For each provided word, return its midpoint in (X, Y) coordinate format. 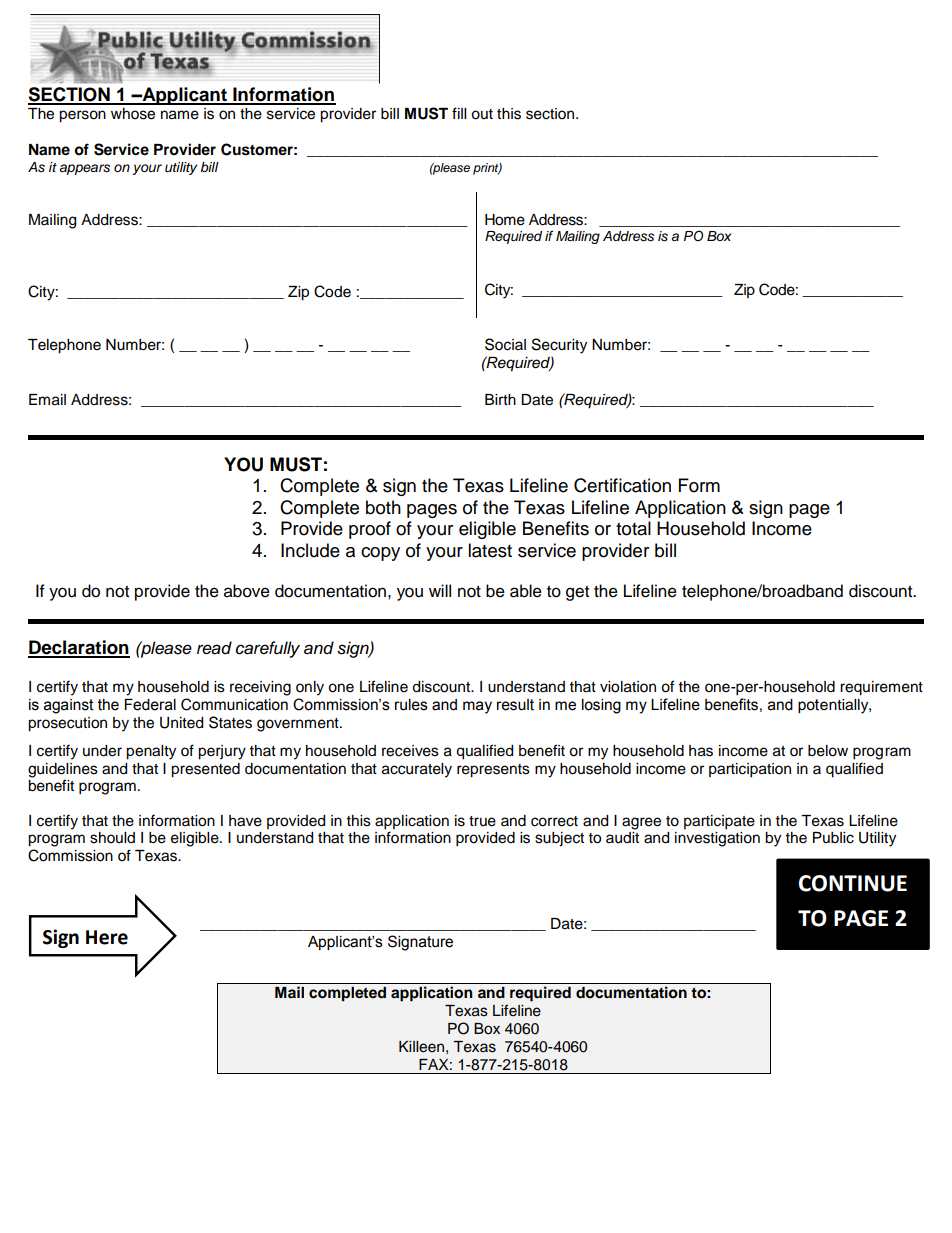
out (482, 114)
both (383, 507)
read (214, 648)
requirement (881, 688)
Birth (500, 399)
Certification (622, 485)
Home (505, 220)
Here (107, 937)
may (477, 707)
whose (133, 114)
